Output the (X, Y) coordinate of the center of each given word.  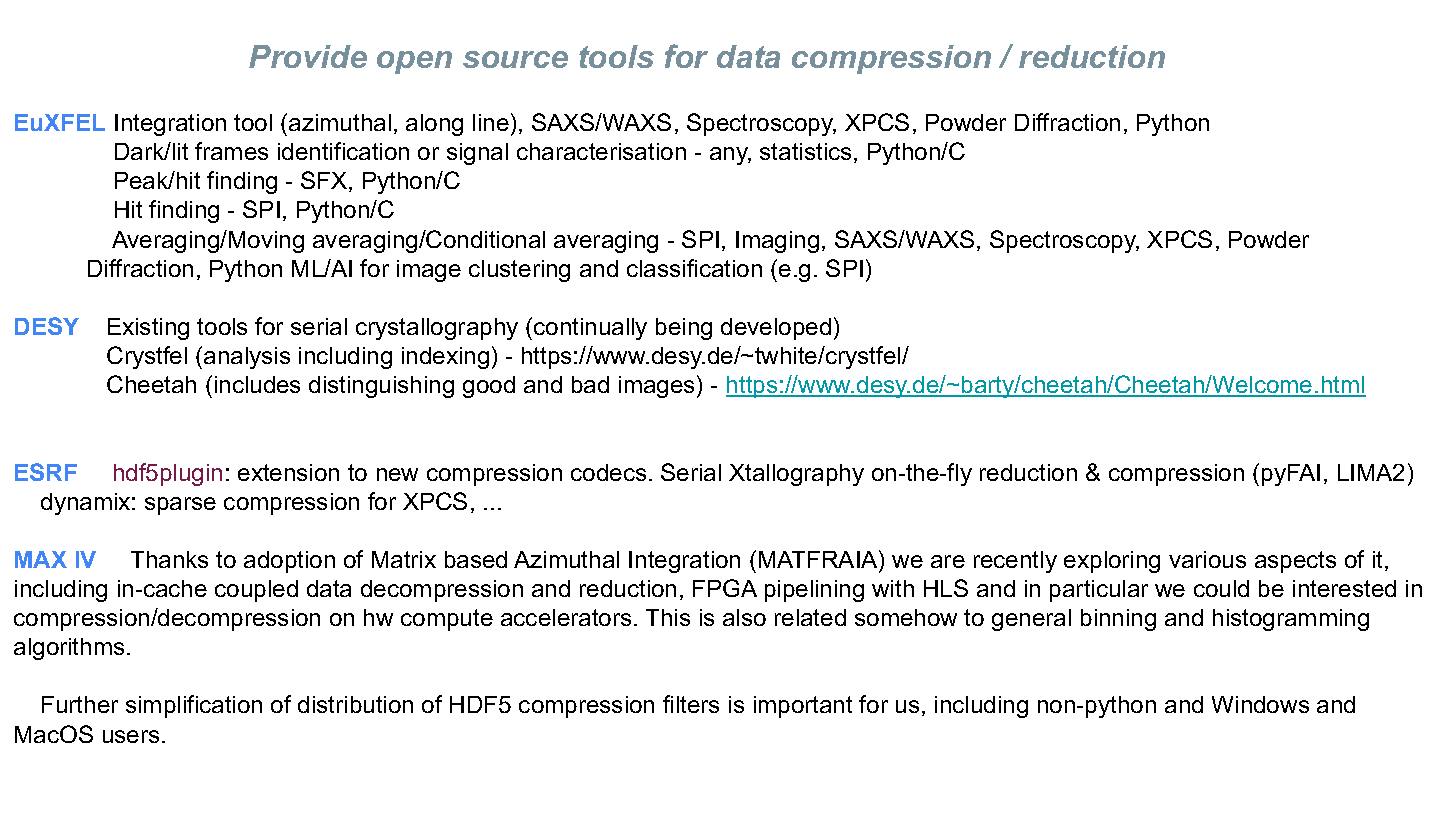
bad (590, 384)
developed (776, 329)
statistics (805, 151)
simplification (194, 706)
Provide (308, 56)
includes (257, 384)
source (515, 59)
